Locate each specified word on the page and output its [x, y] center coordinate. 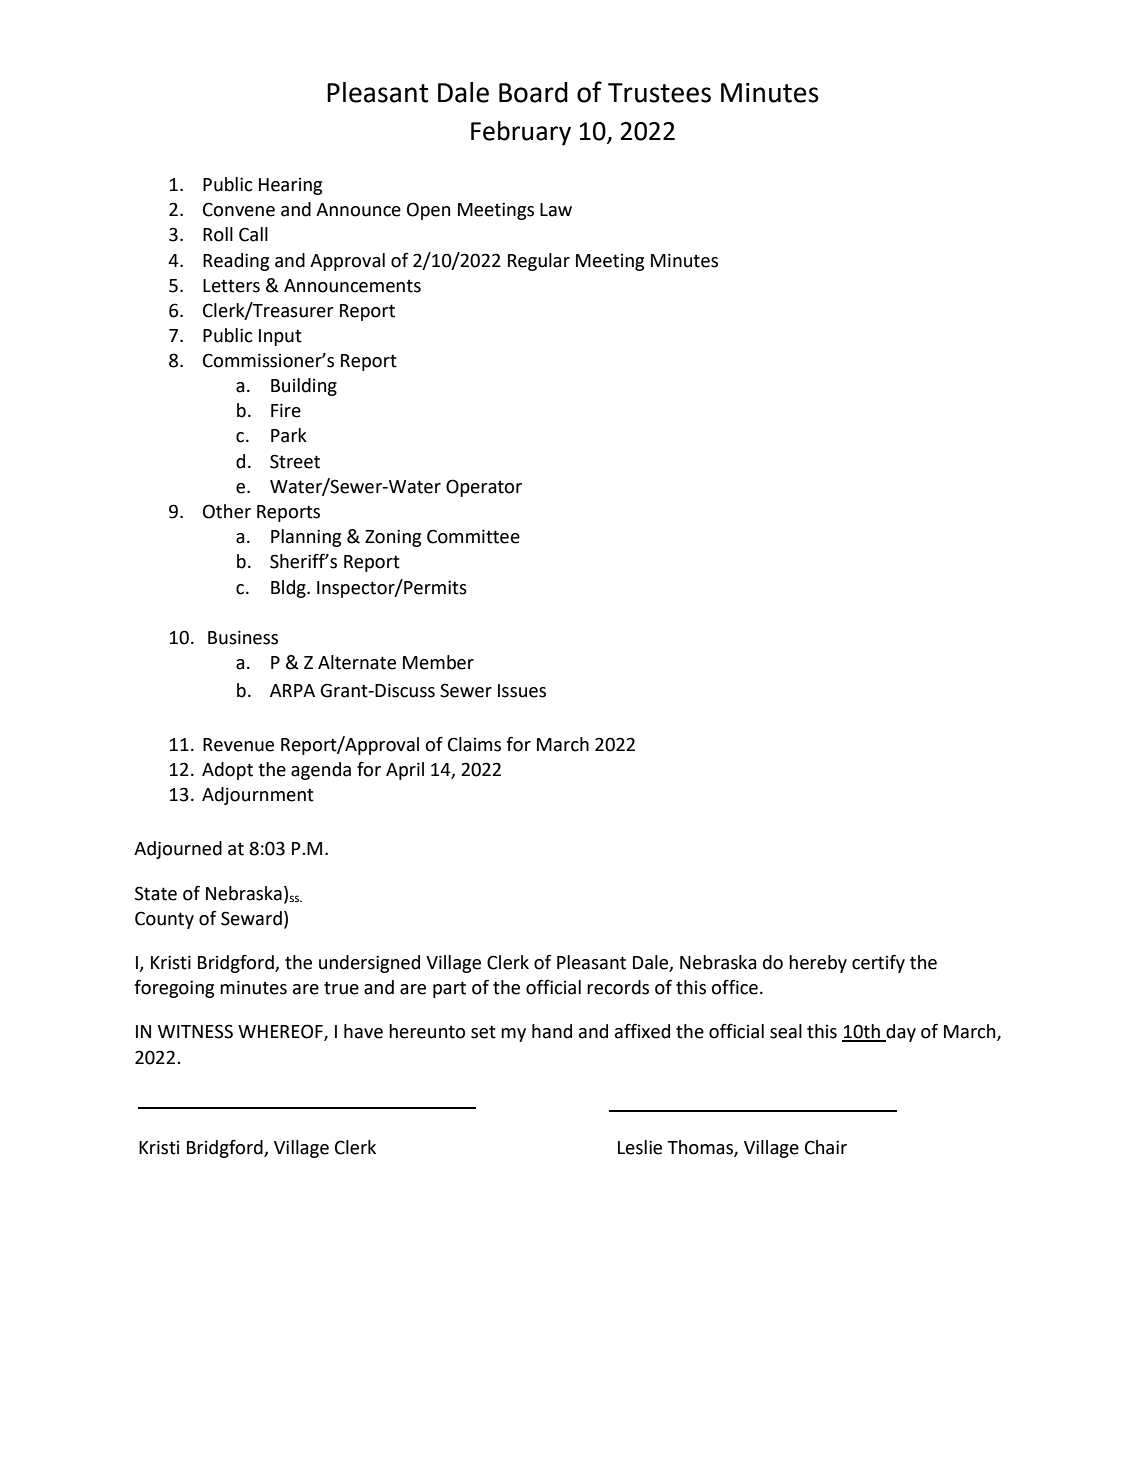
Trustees [659, 93]
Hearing [290, 186]
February [521, 133]
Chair [826, 1147]
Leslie [640, 1147]
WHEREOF [281, 1032]
